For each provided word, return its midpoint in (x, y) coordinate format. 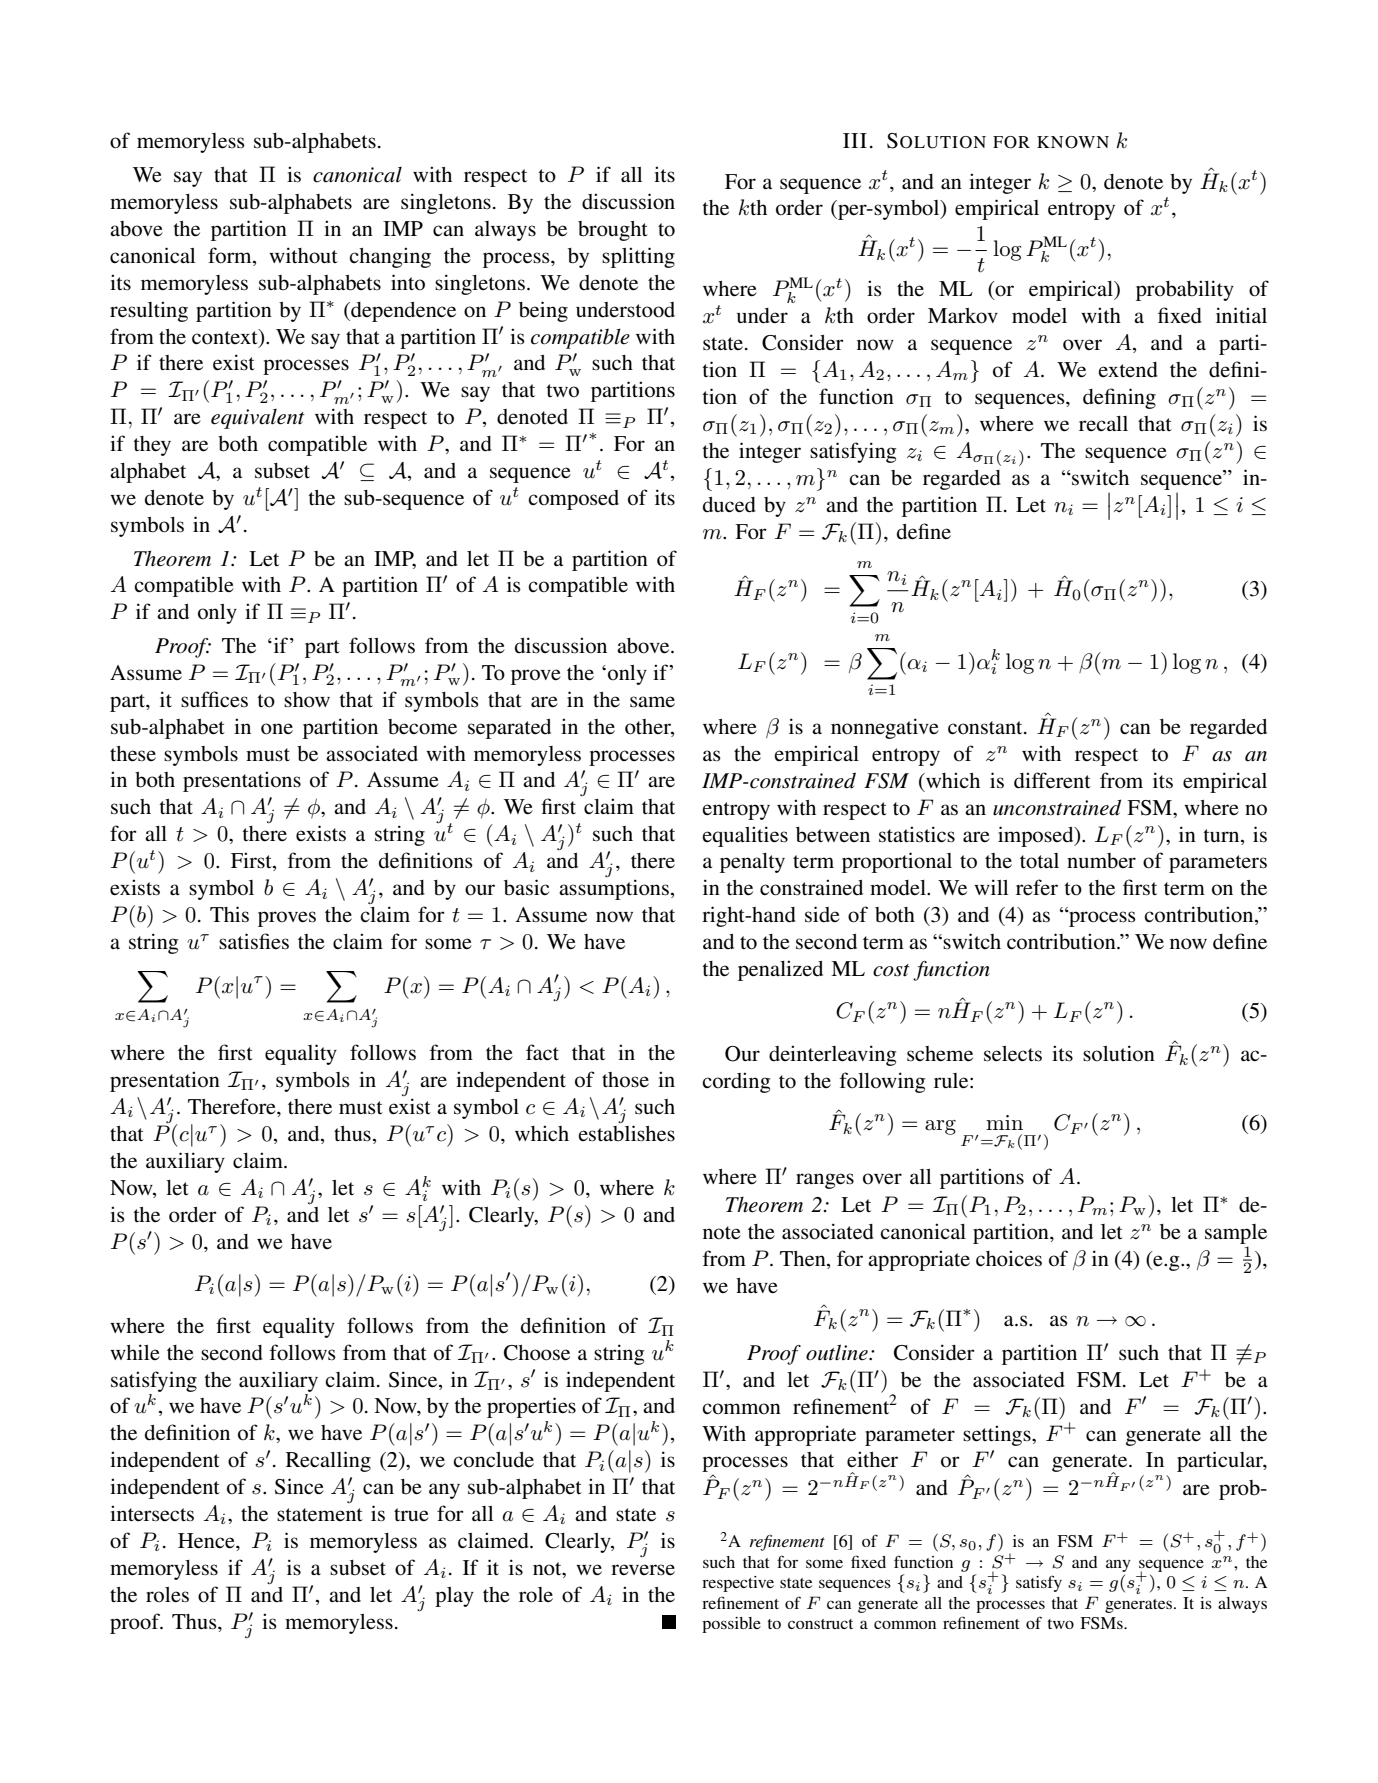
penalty (752, 863)
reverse (643, 1570)
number (1101, 861)
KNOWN (1073, 142)
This (229, 914)
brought (613, 231)
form (231, 255)
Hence (207, 1541)
